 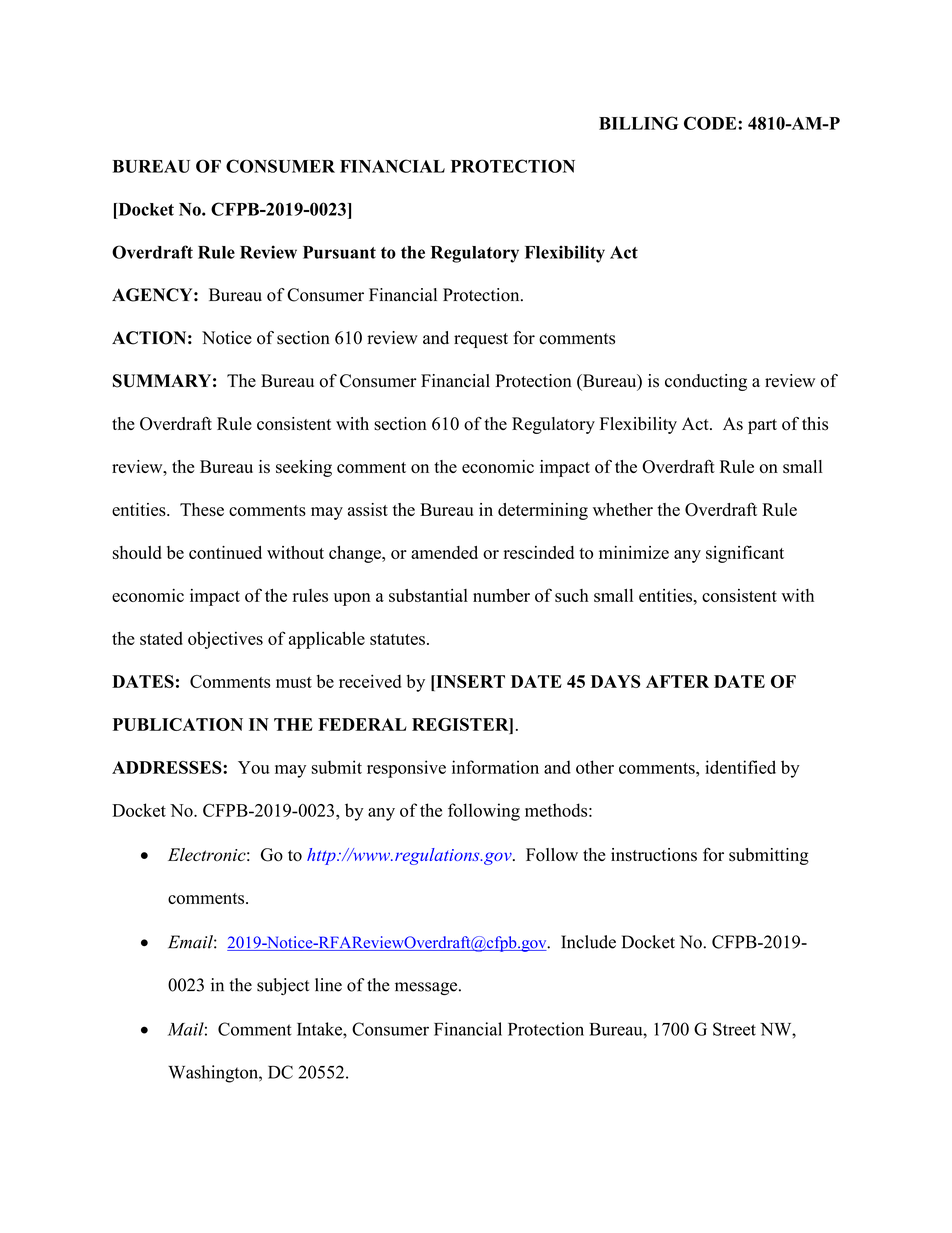 I want to click on subject, so click(x=283, y=986).
